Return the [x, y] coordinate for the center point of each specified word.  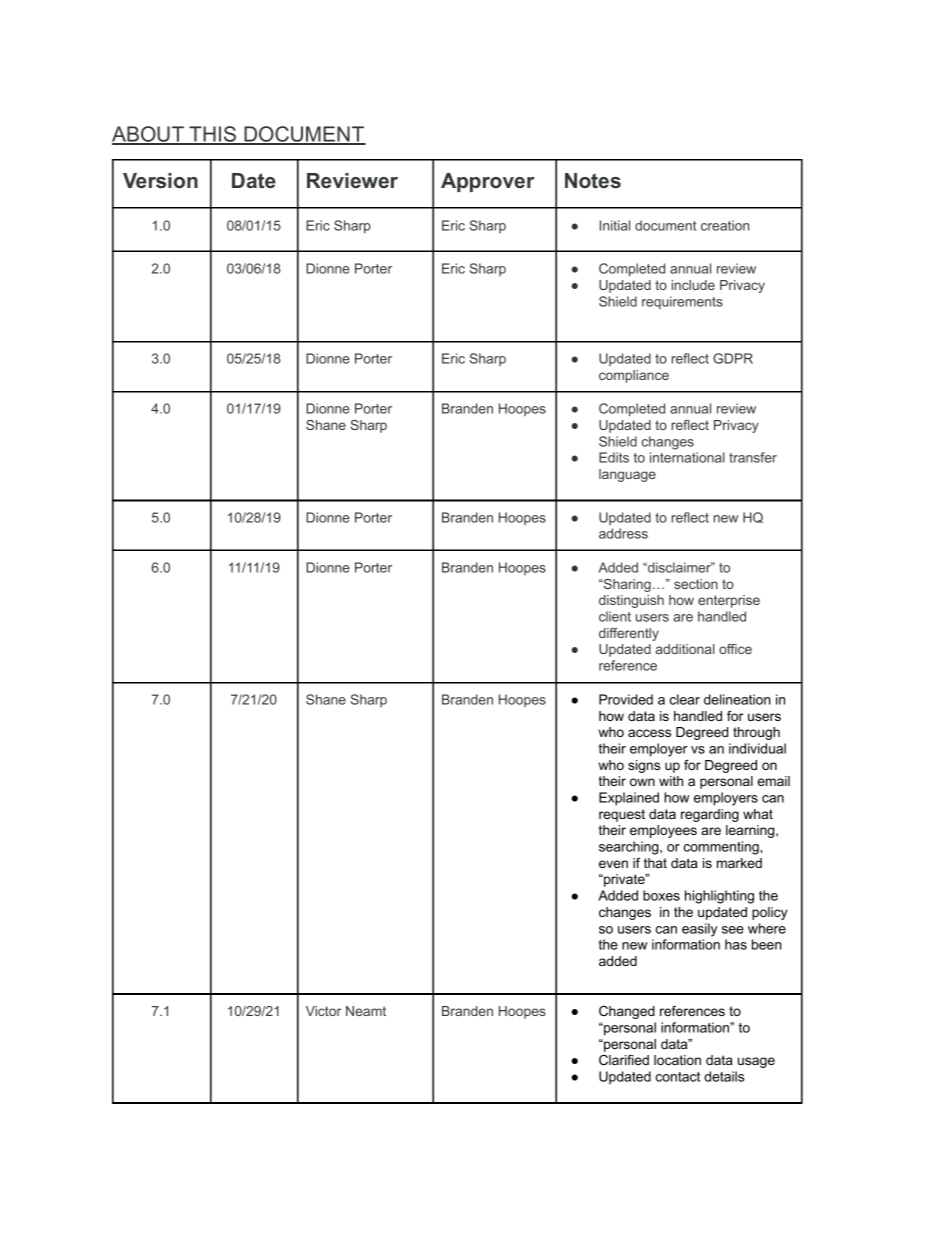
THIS [213, 135]
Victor [323, 1011]
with [671, 781]
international [687, 457]
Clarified [624, 1060]
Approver [488, 182]
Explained [629, 799]
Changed [627, 1012]
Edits [614, 457]
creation [725, 225]
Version [160, 180]
